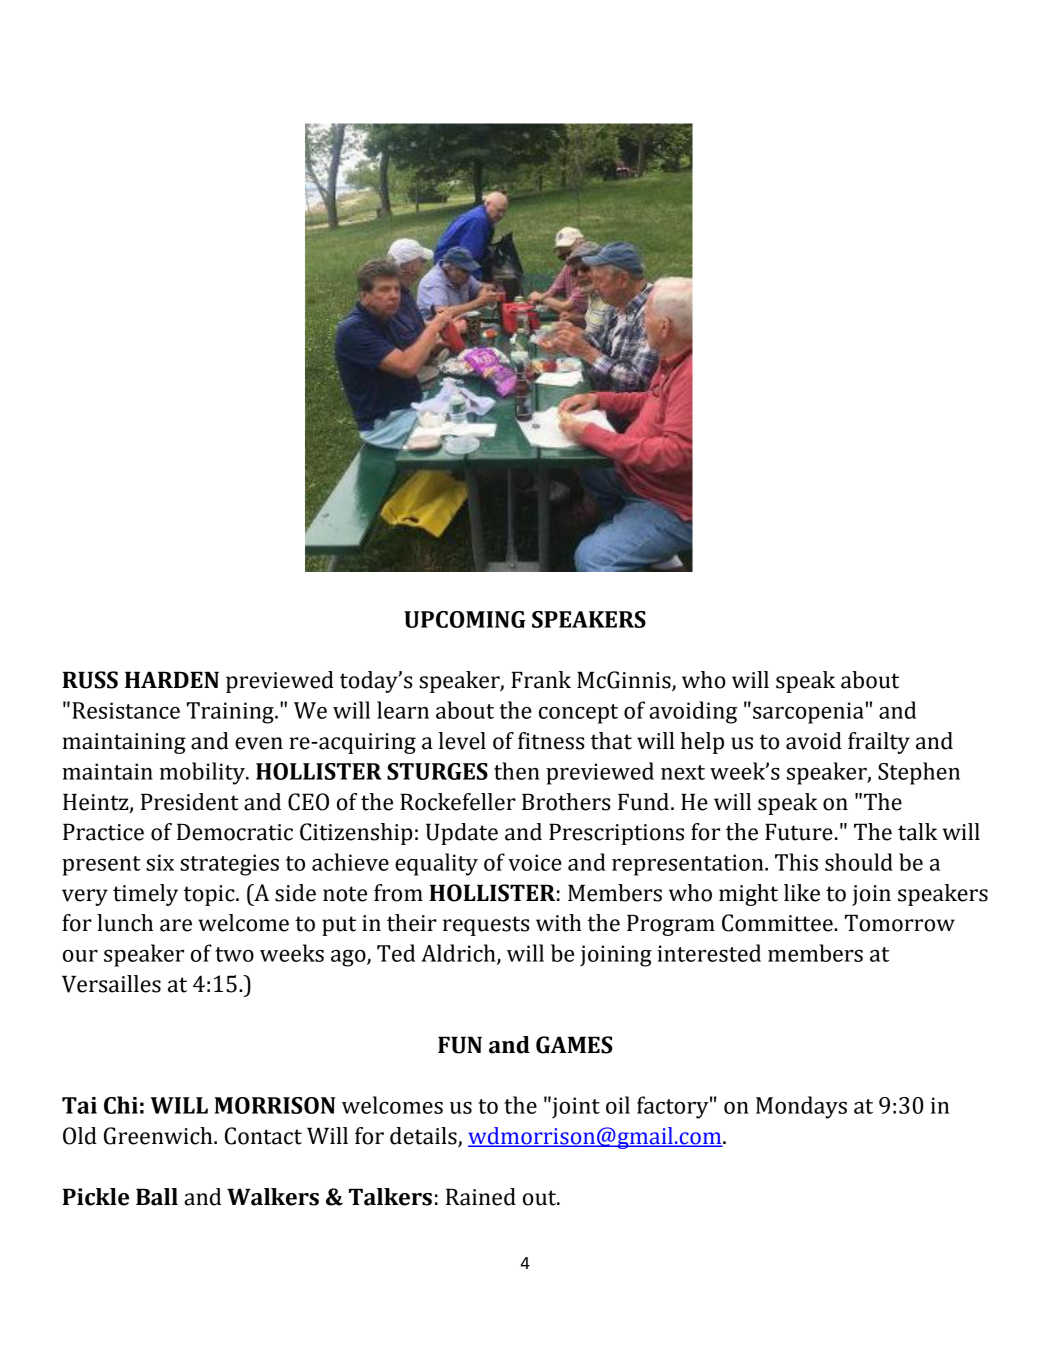 The height and width of the screenshot is (1359, 1050). Describe the element at coordinates (465, 619) in the screenshot. I see `UPCOMING` at that location.
